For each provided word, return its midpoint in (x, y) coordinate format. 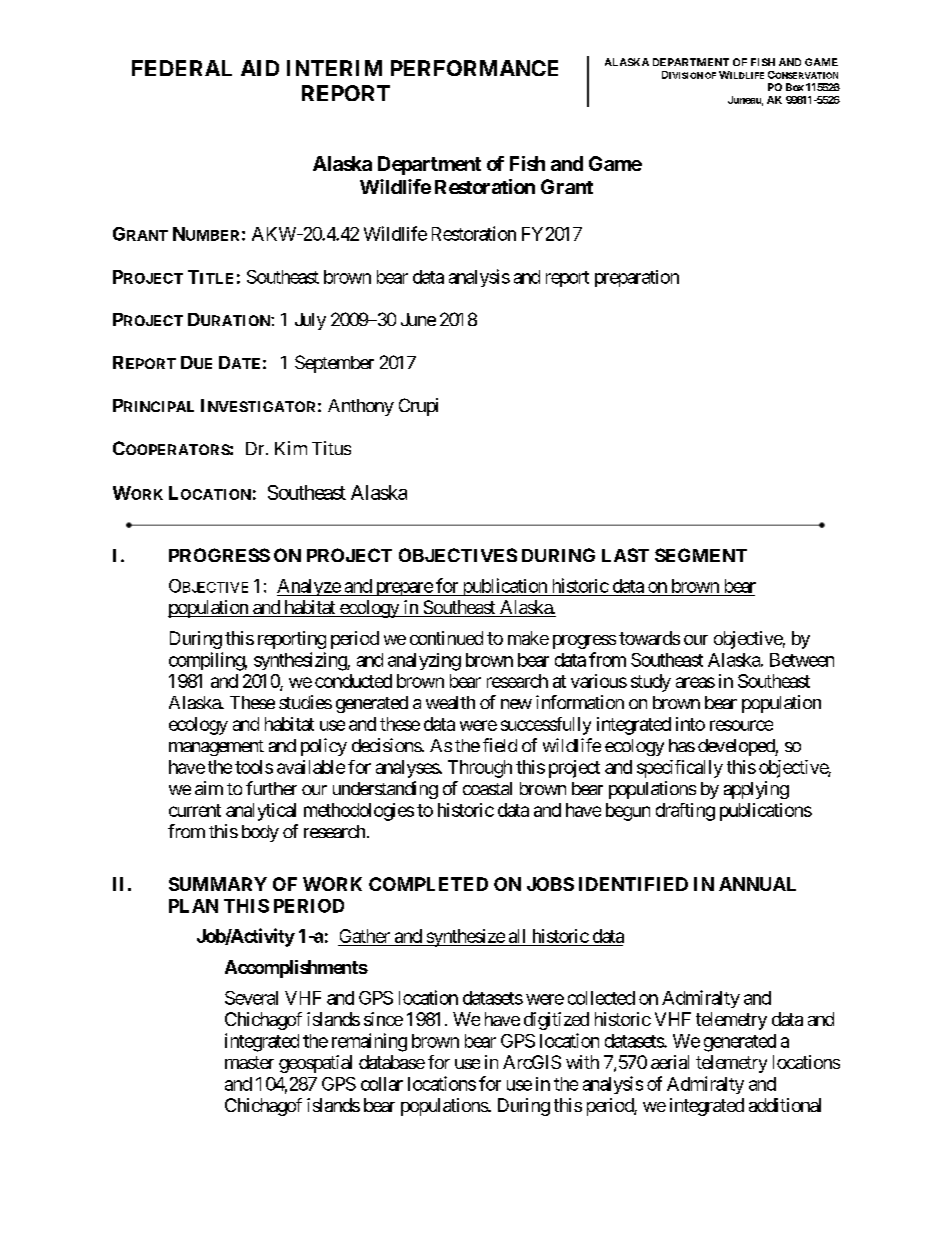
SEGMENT (701, 555)
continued (446, 638)
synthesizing (301, 661)
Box (795, 87)
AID (260, 68)
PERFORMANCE (474, 68)
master (249, 1062)
